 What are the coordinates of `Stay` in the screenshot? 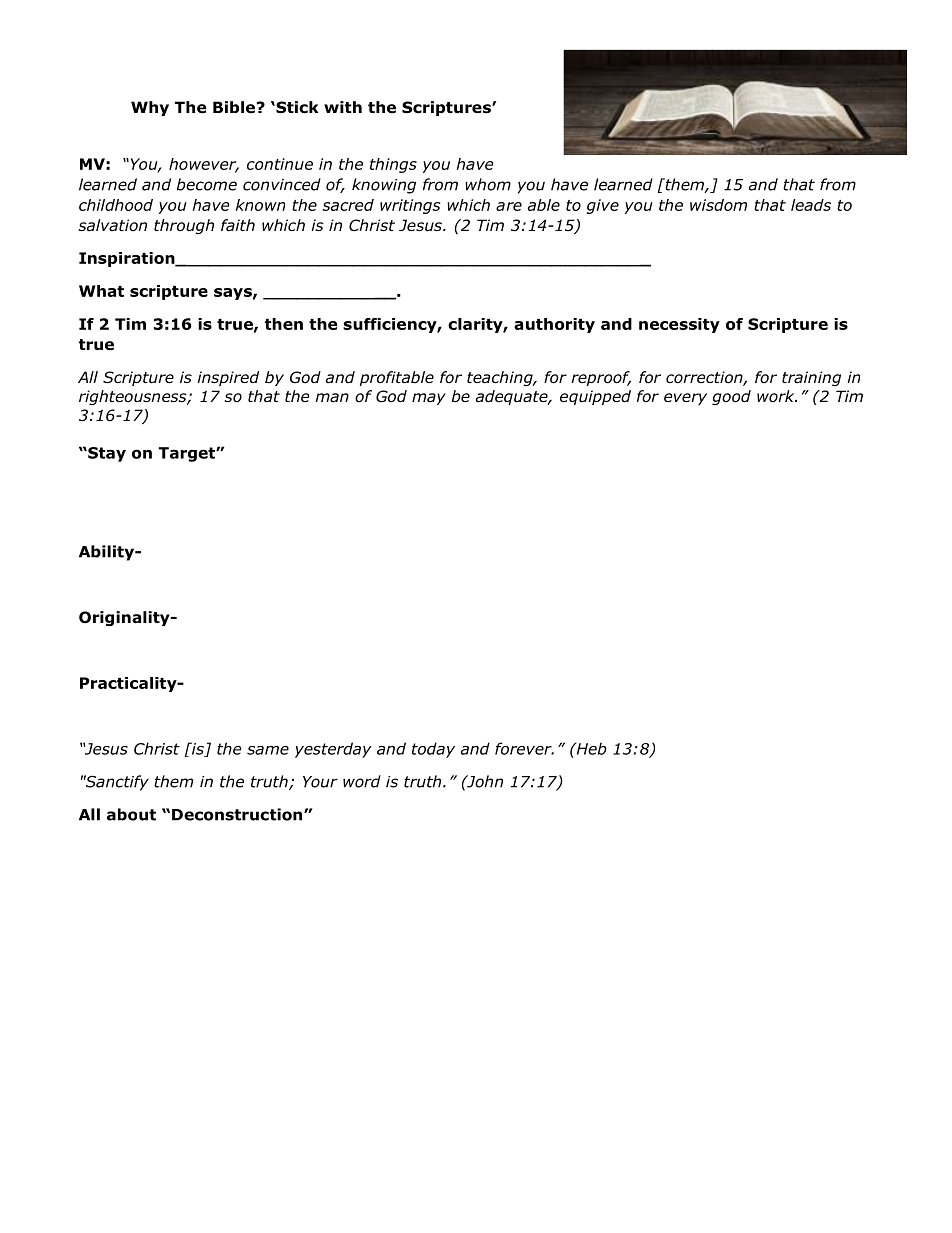 It's located at (106, 454).
